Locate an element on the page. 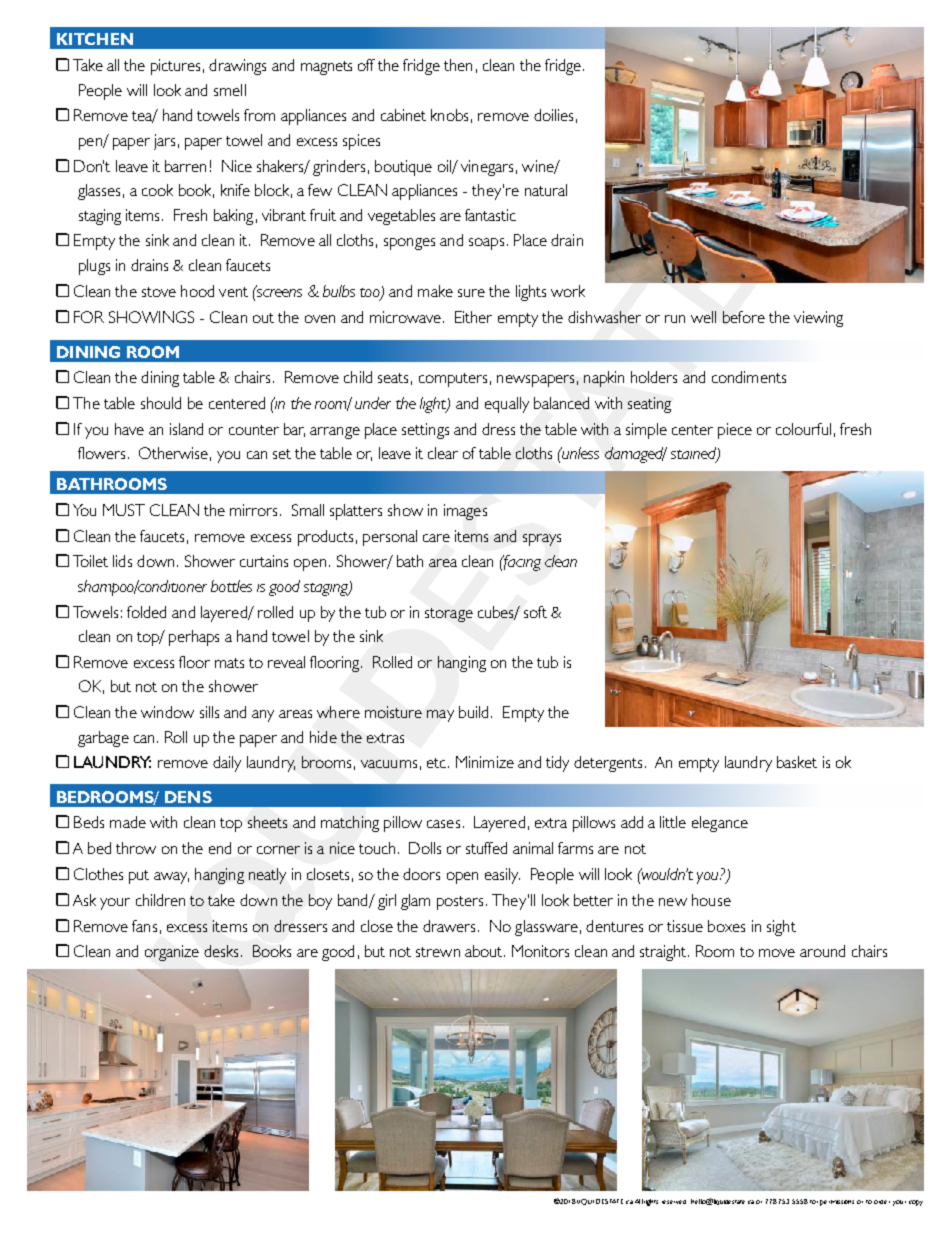 Image resolution: width=952 pixels, height=1233 pixels. stained is located at coordinates (694, 454).
